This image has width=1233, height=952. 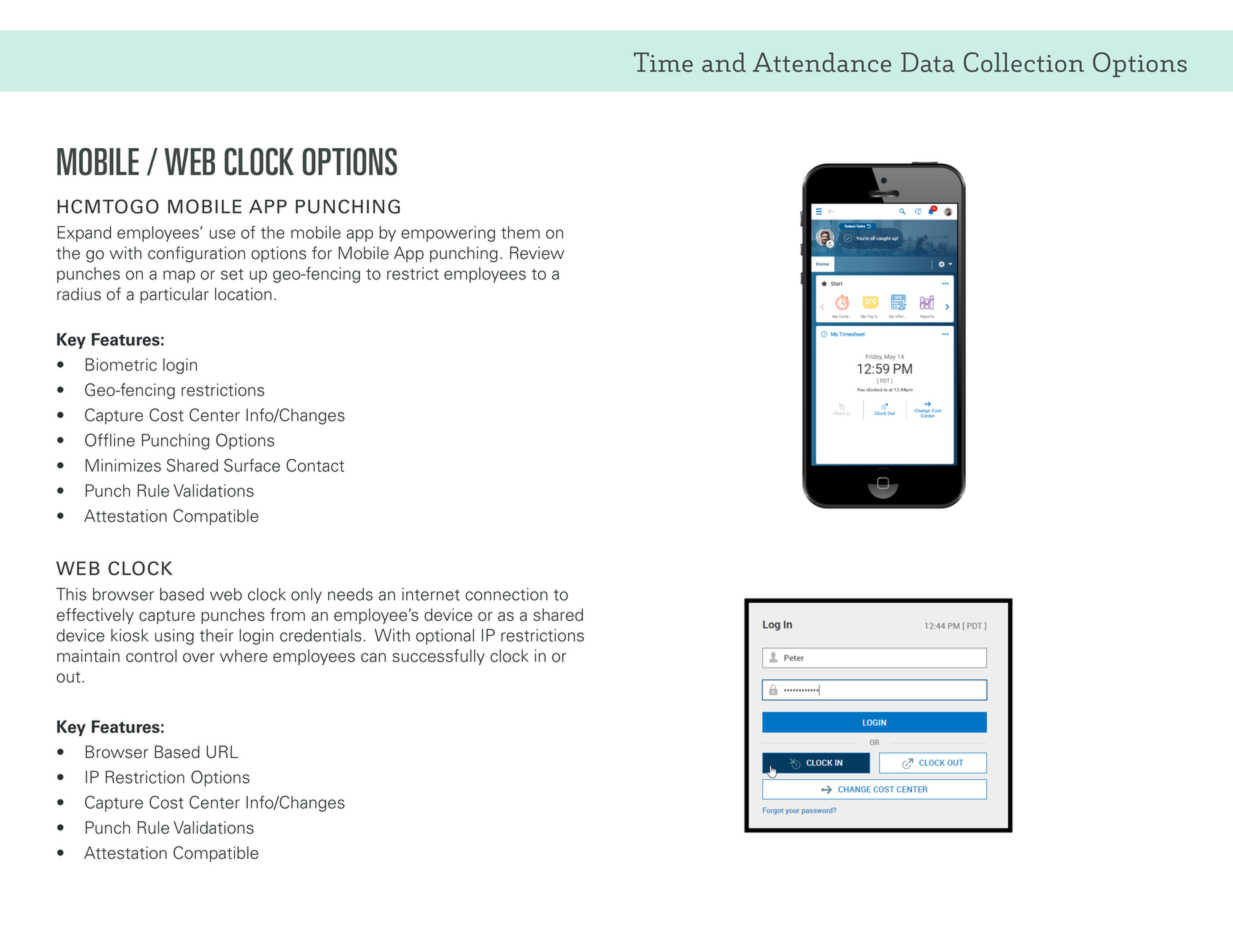 I want to click on successfully, so click(x=438, y=657).
